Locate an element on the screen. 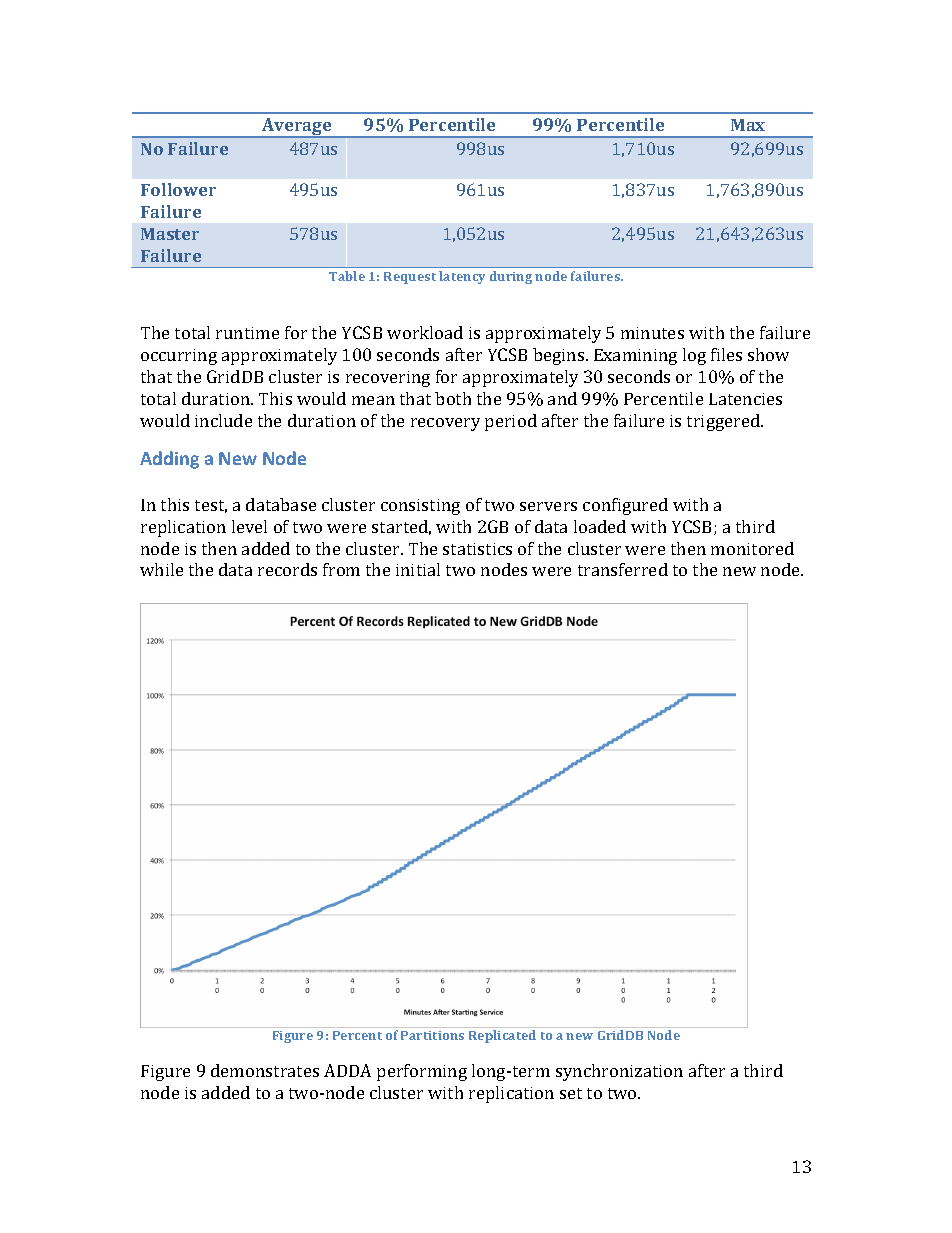 Image resolution: width=952 pixels, height=1233 pixels. triggered is located at coordinates (725, 422).
